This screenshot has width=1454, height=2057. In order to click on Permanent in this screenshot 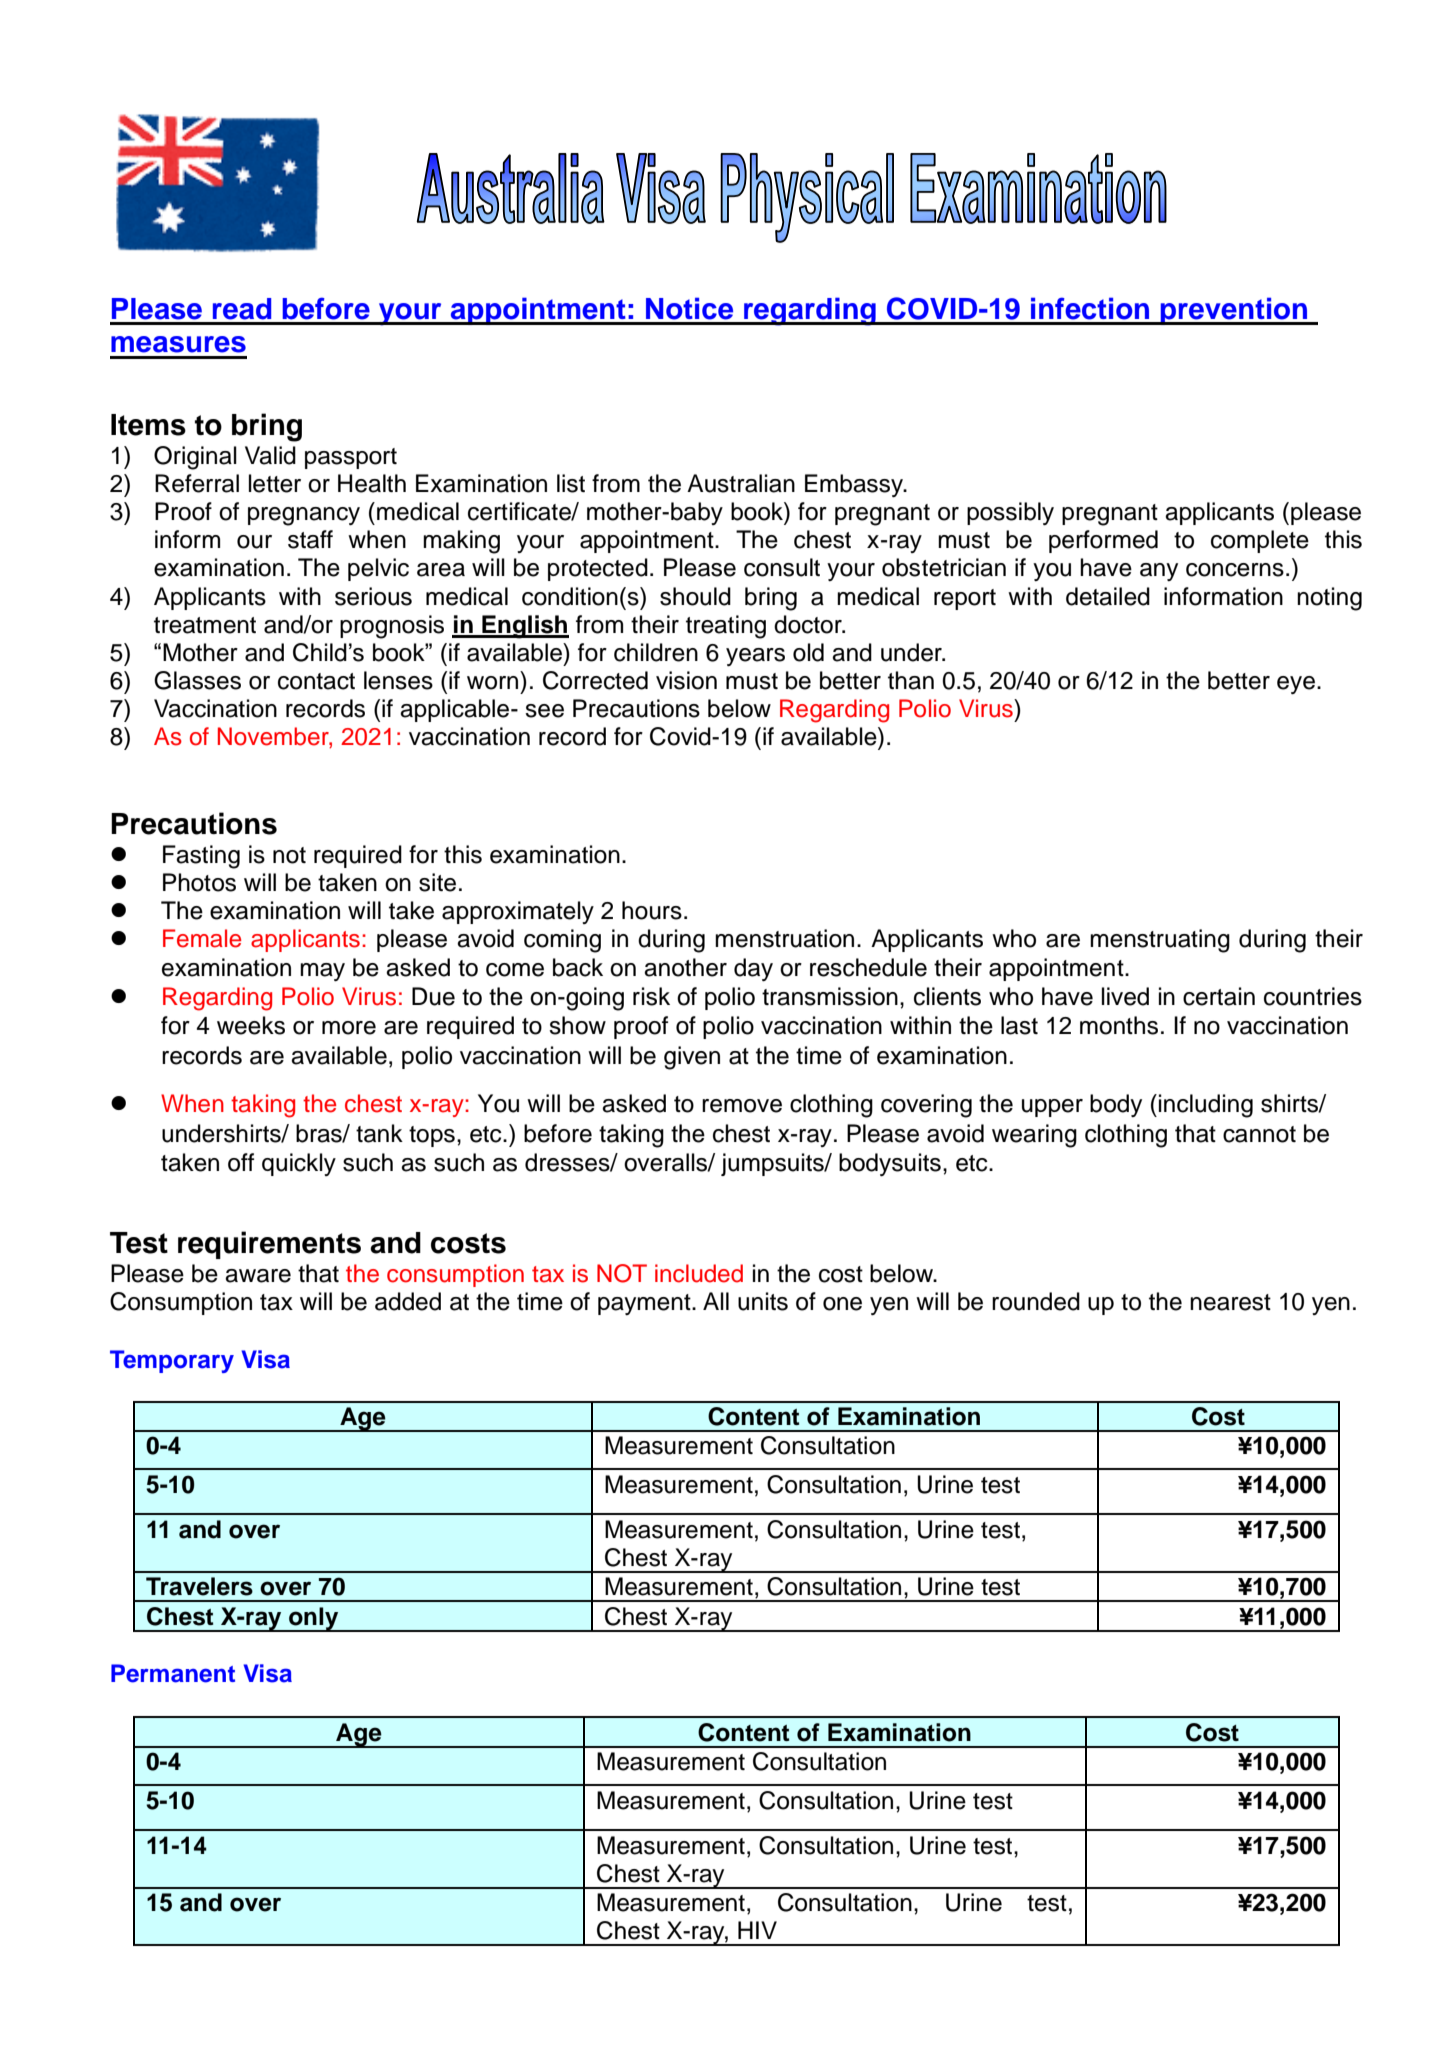, I will do `click(173, 1673)`.
